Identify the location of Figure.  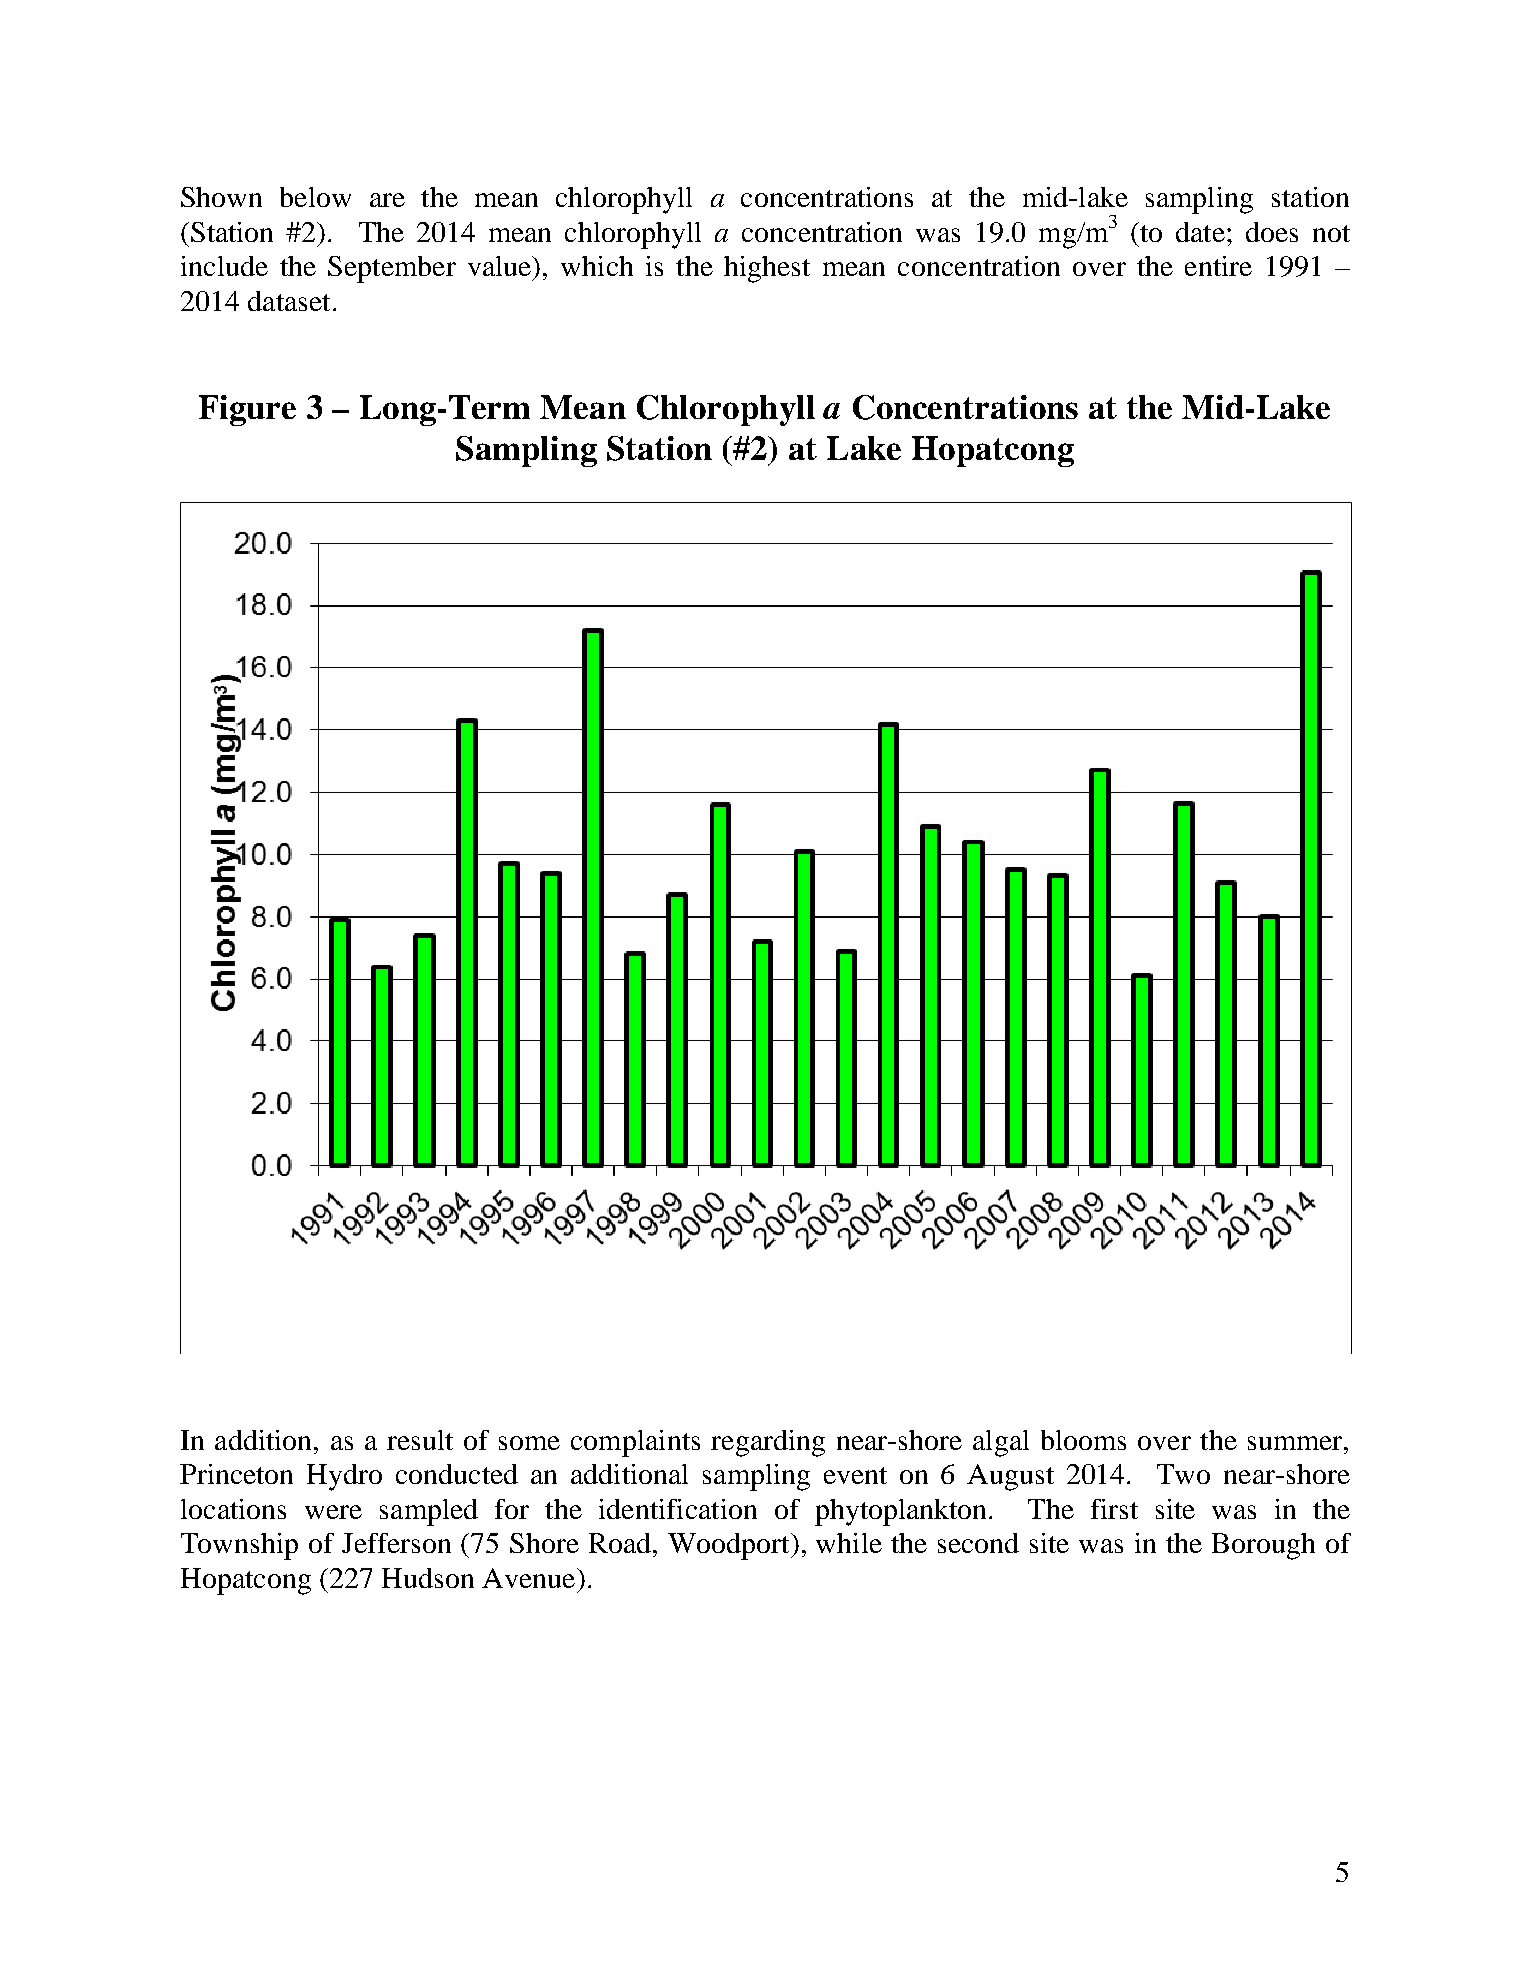
(247, 410).
